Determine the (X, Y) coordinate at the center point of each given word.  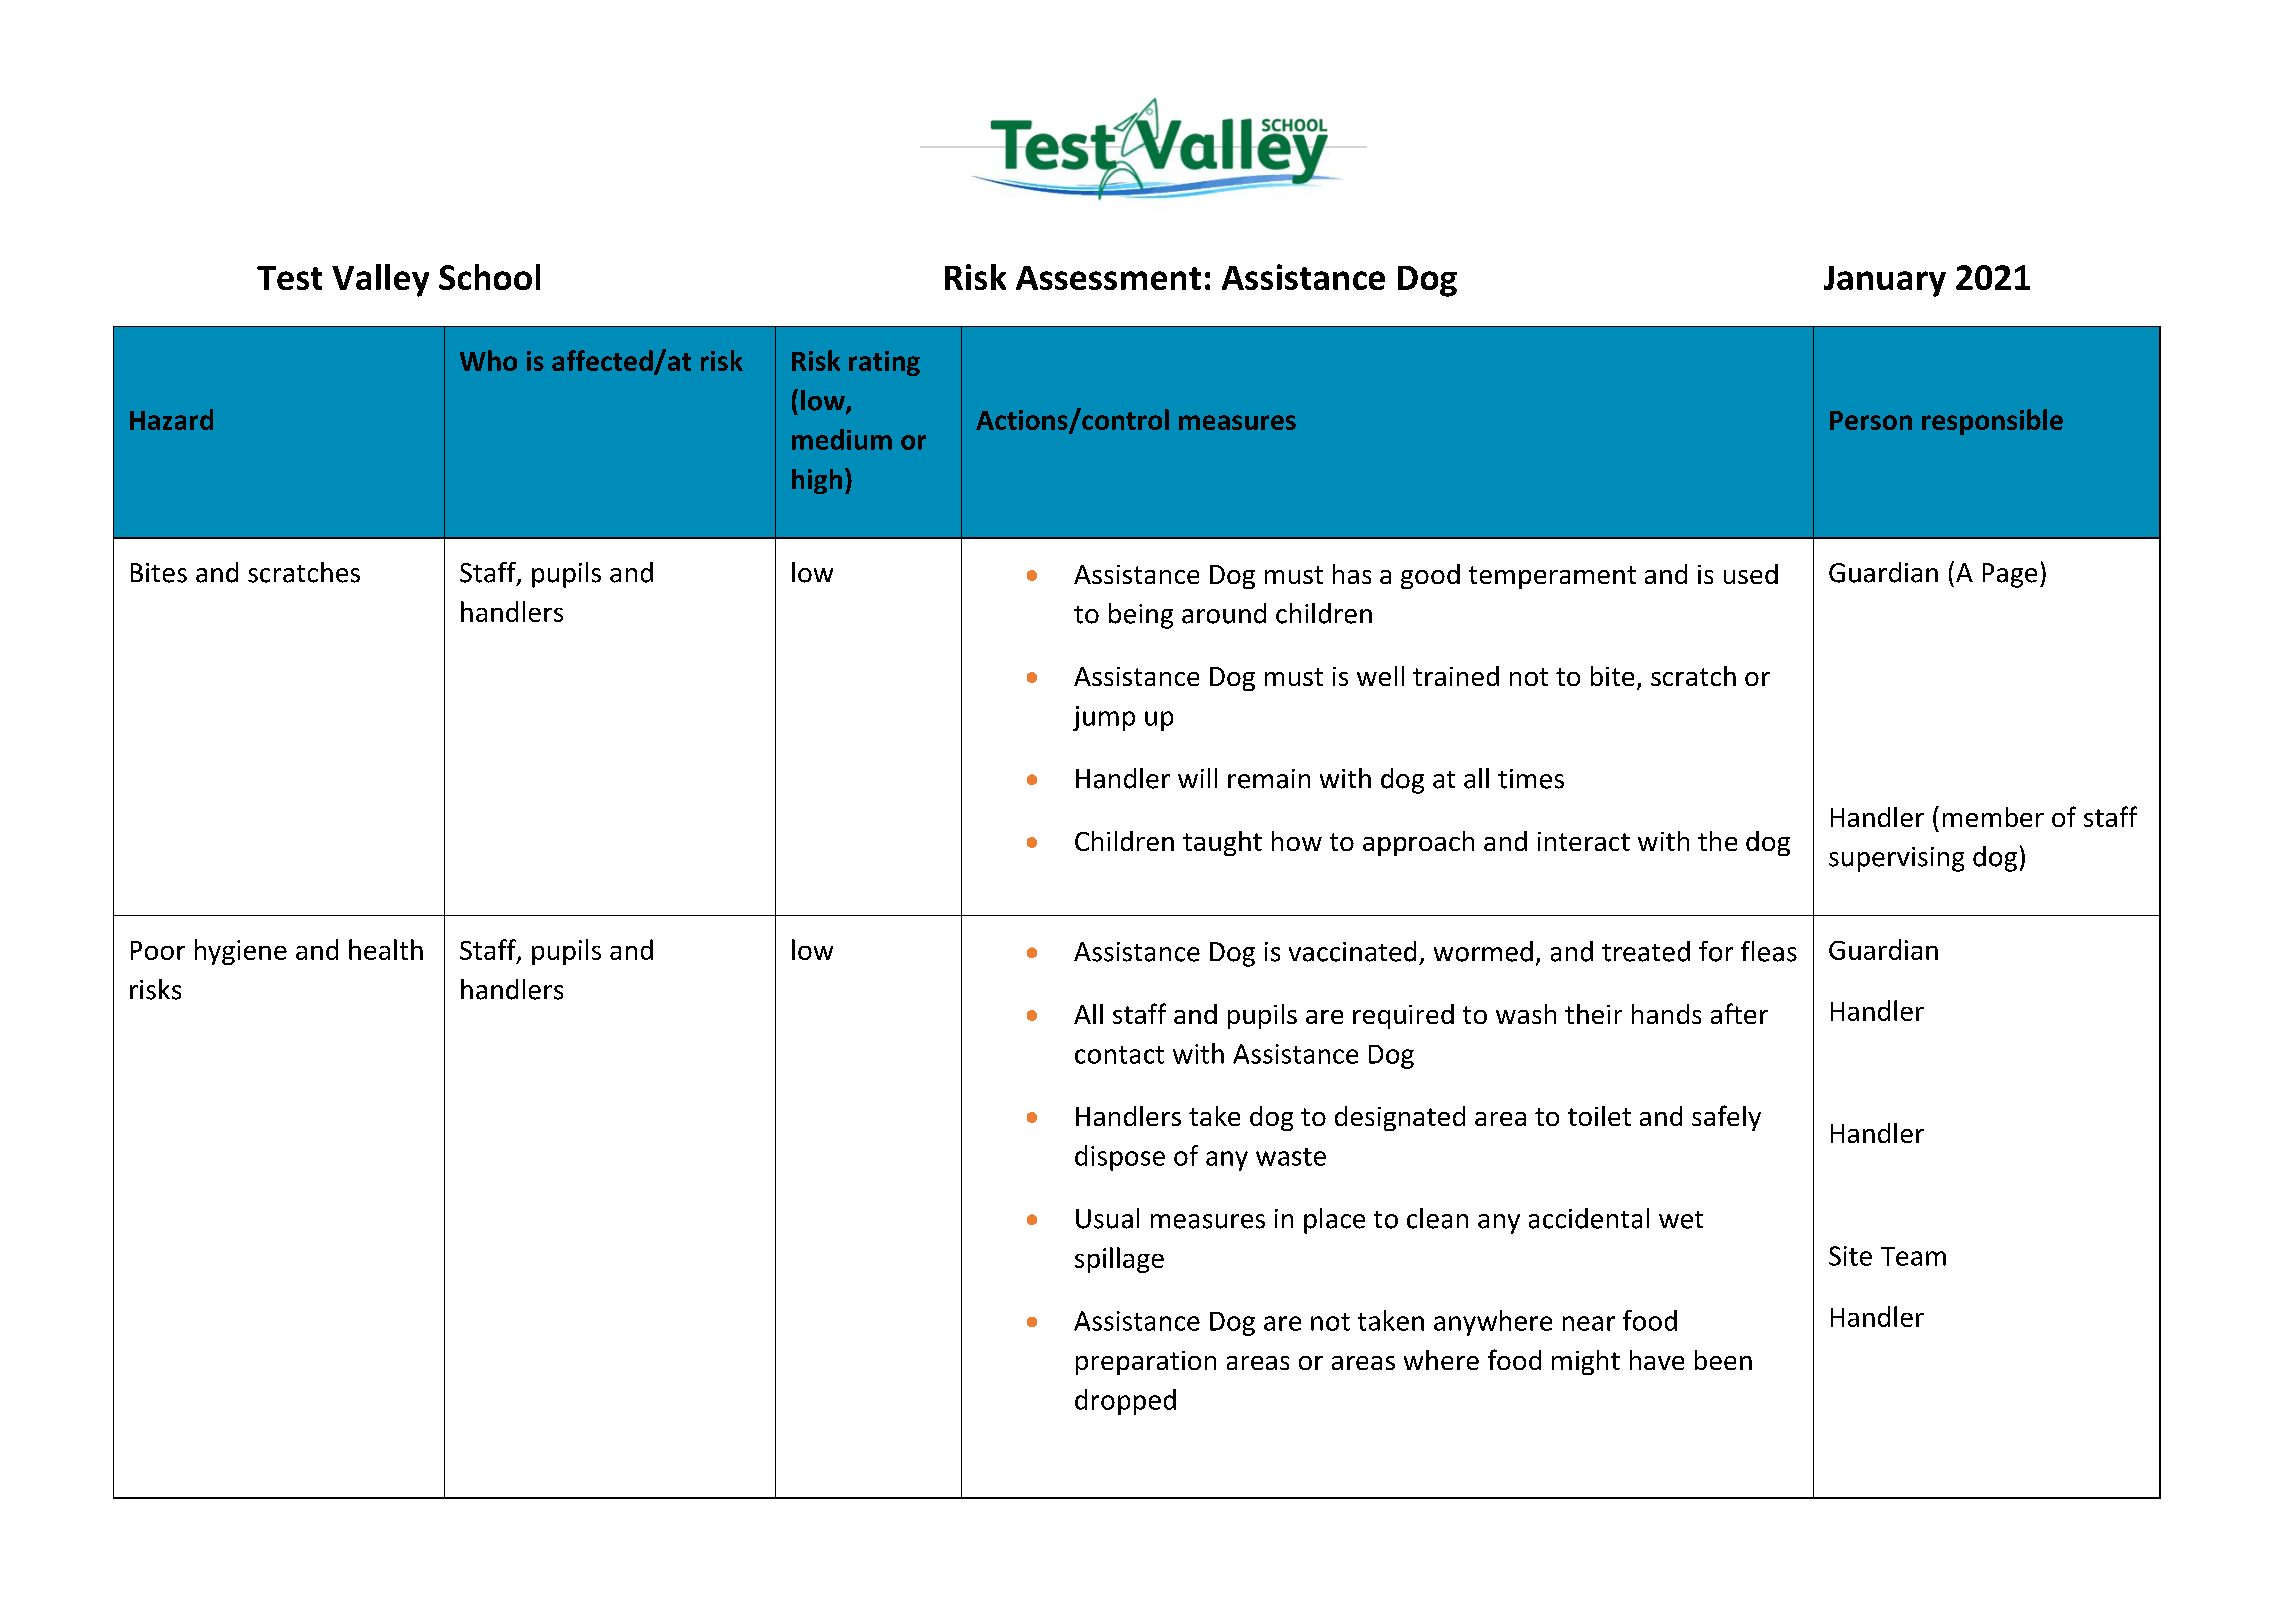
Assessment (1108, 278)
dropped (1125, 1402)
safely (1726, 1118)
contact (1119, 1055)
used (1751, 574)
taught (1222, 843)
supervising (1896, 859)
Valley (380, 280)
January (1885, 281)
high (817, 481)
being (1141, 616)
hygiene (241, 952)
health (386, 949)
